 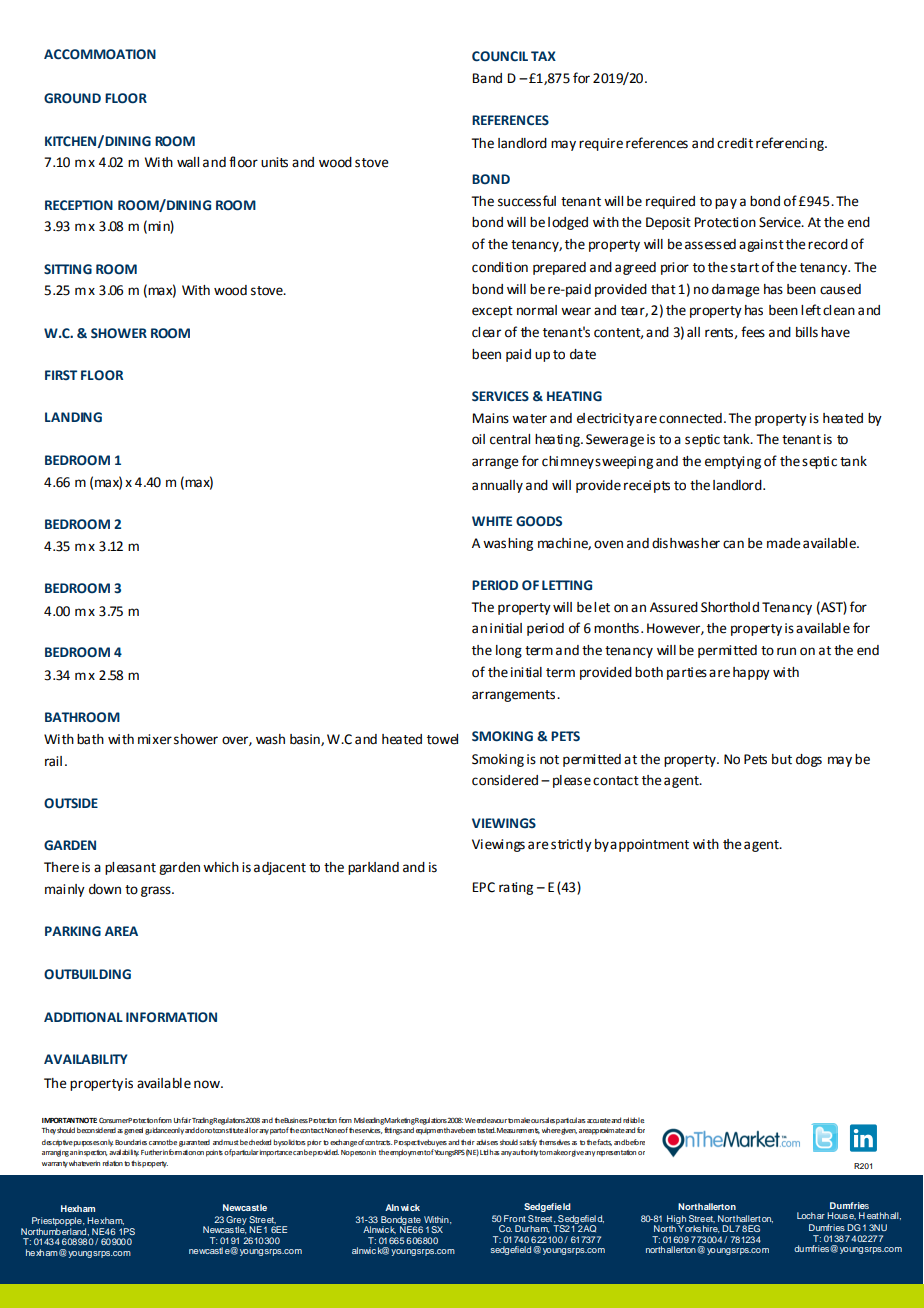 I want to click on run, so click(x=786, y=651).
